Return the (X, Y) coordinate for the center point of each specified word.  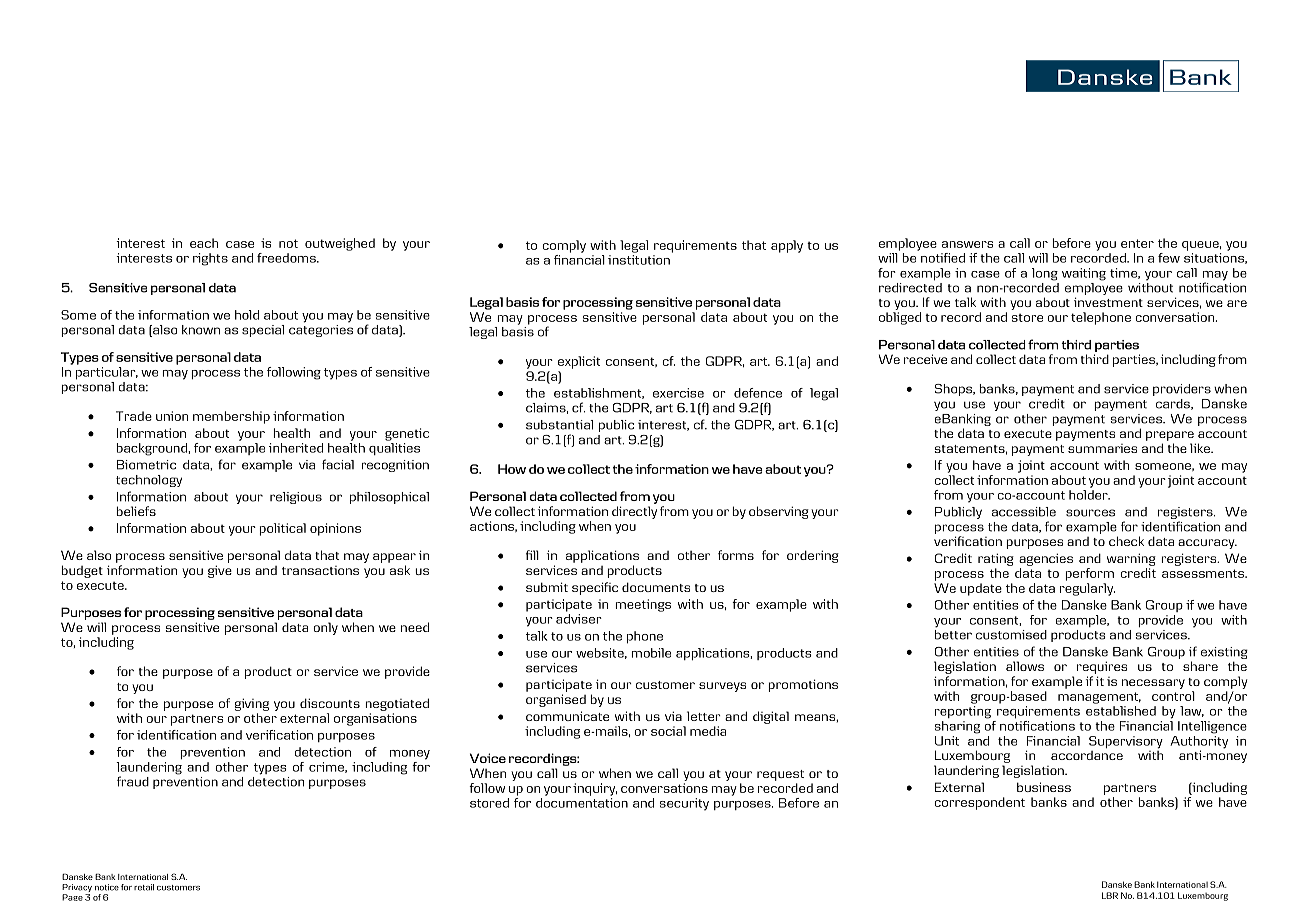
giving (252, 704)
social (668, 731)
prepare (1170, 436)
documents (656, 587)
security (684, 804)
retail (144, 887)
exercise (678, 393)
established (1121, 711)
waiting (1084, 274)
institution (639, 260)
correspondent (979, 803)
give (220, 571)
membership (231, 417)
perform (1089, 574)
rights (210, 259)
